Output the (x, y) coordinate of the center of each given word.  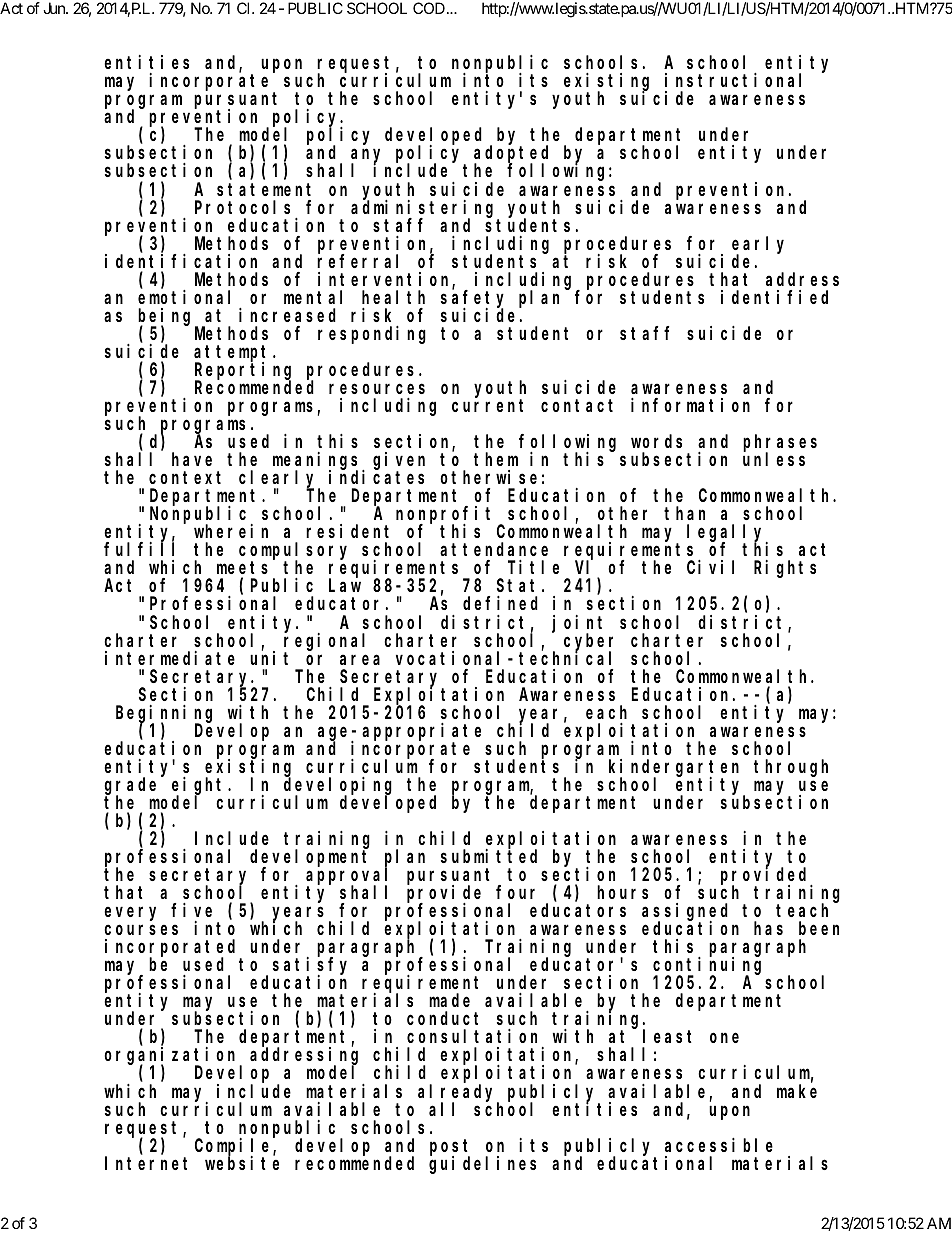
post (450, 1148)
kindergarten (674, 769)
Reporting (243, 372)
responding (372, 335)
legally (727, 534)
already (458, 1093)
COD (429, 8)
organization (172, 1057)
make (797, 1091)
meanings (318, 462)
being (167, 317)
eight (200, 787)
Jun (55, 8)
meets (242, 570)
